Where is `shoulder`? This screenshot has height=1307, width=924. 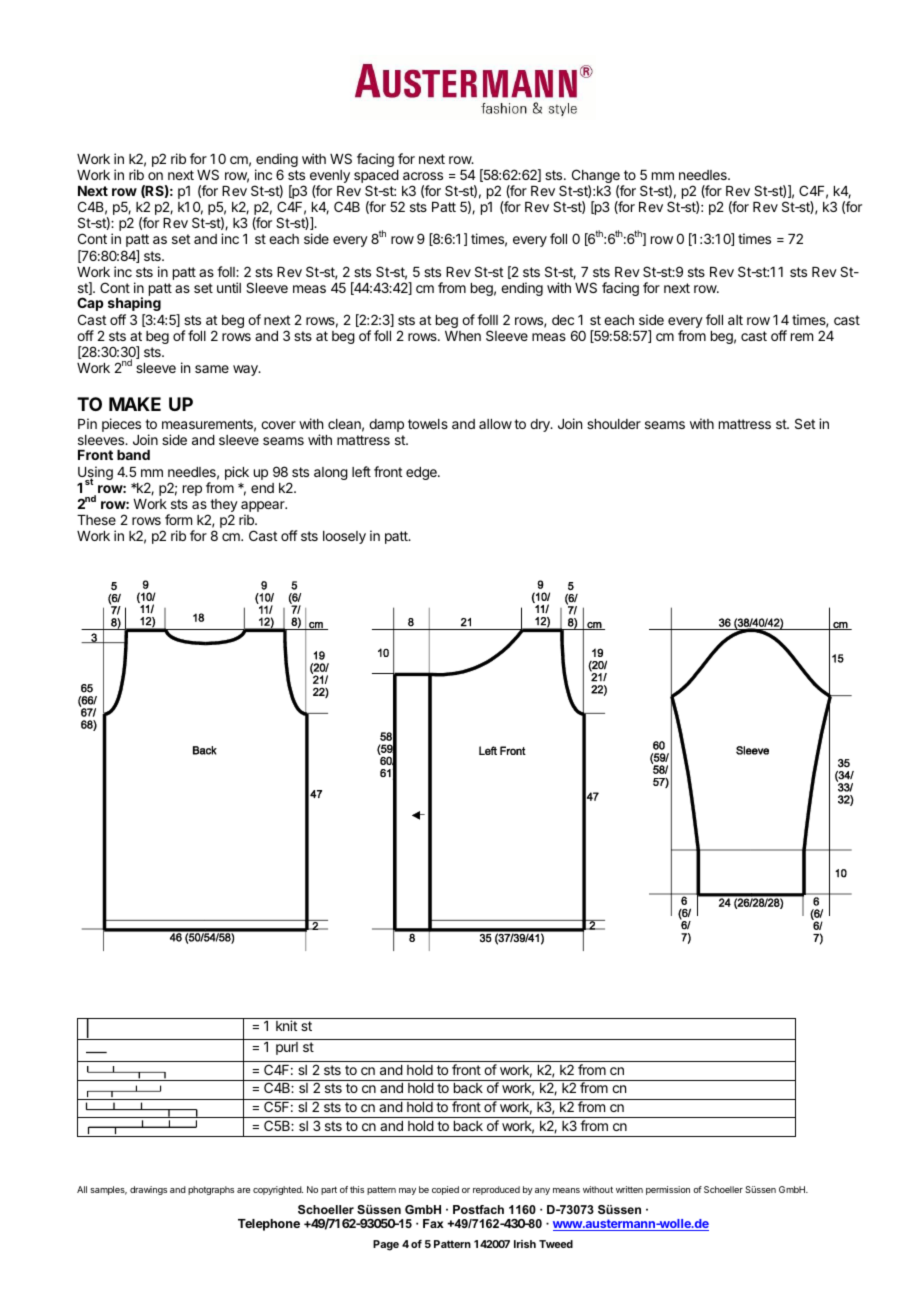
shoulder is located at coordinates (614, 424).
